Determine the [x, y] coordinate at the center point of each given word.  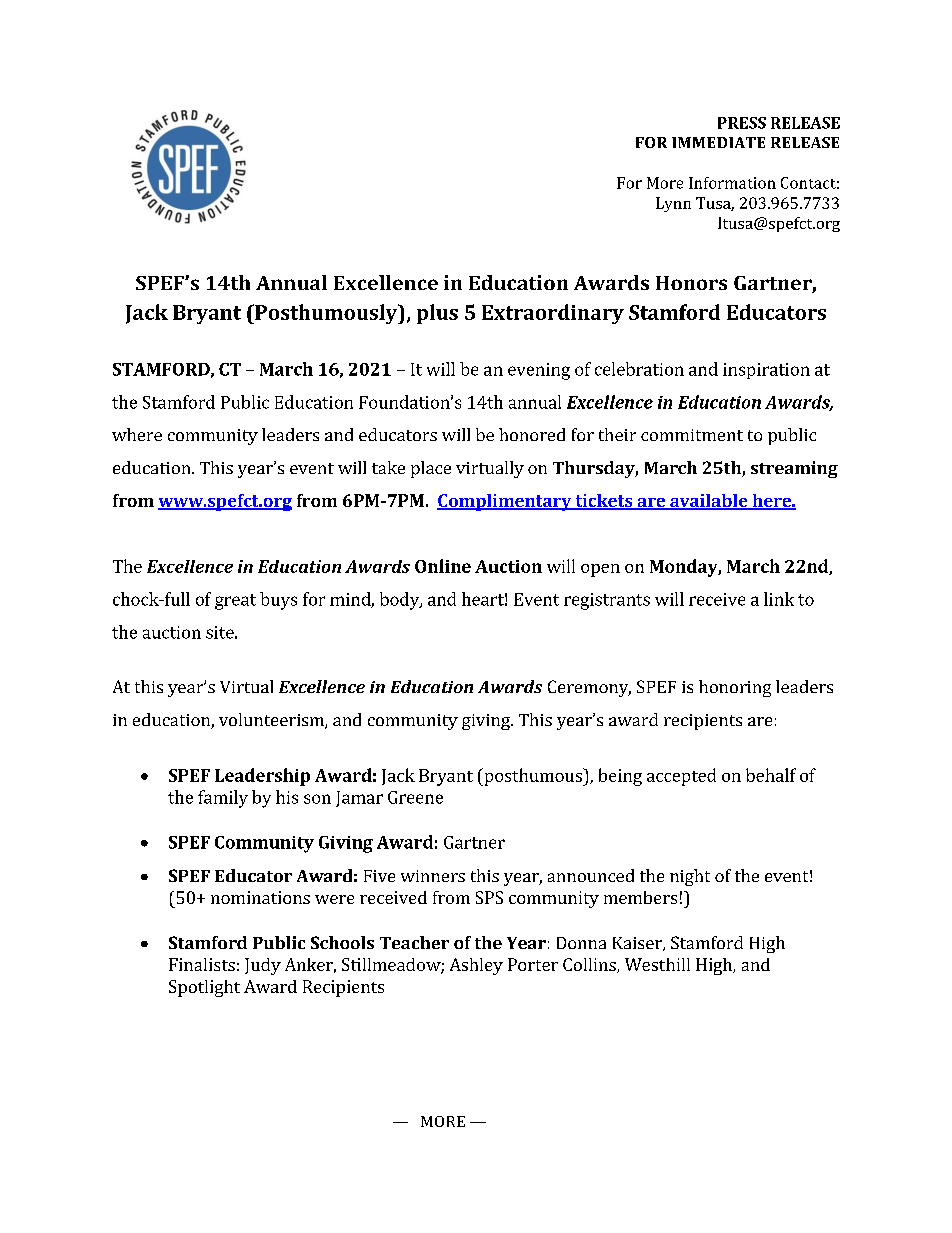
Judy [263, 966]
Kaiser [638, 944]
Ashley [476, 966]
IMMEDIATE [718, 142]
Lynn [673, 204]
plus [437, 314]
